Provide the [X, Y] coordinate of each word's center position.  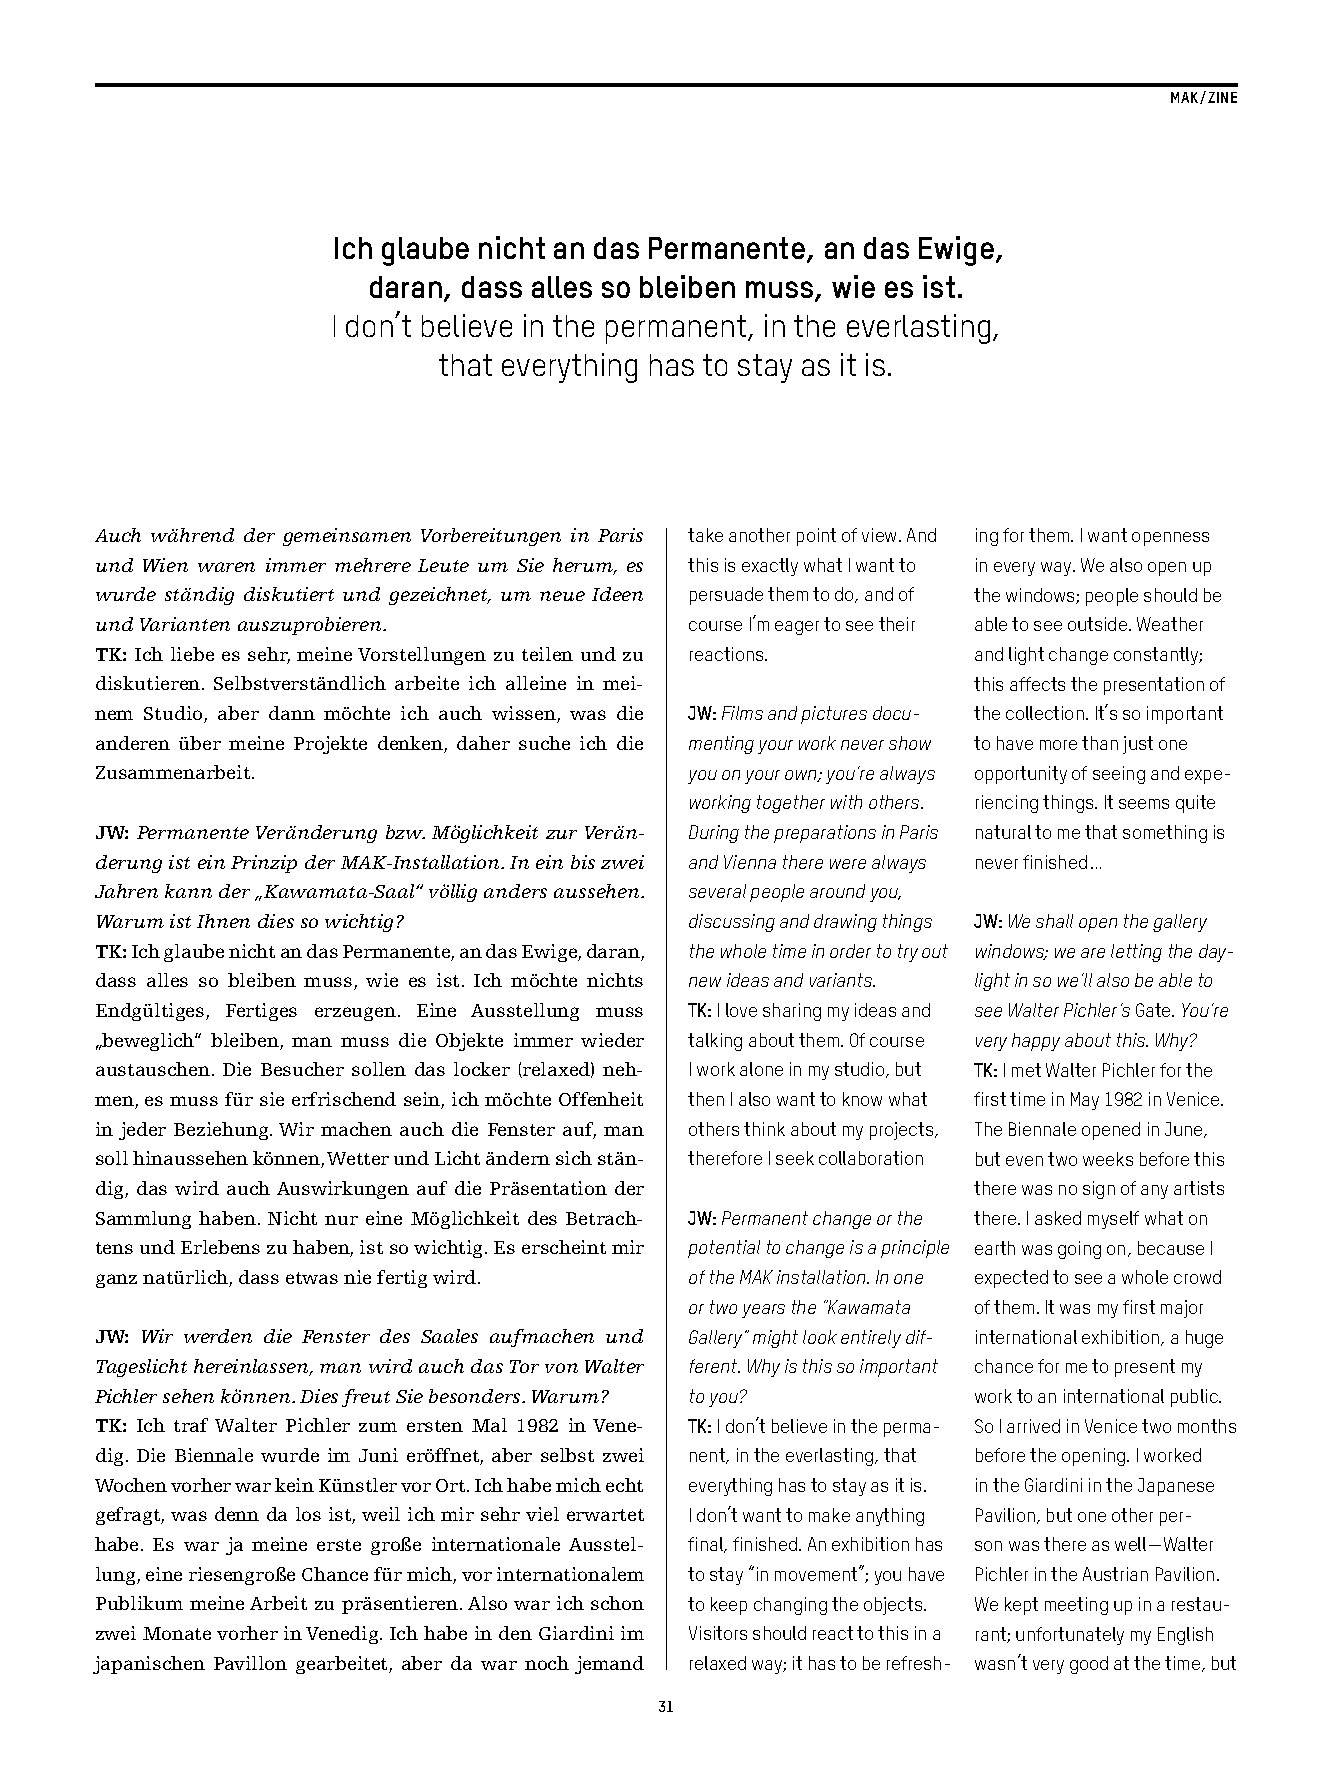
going [1079, 1250]
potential [724, 1249]
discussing [732, 923]
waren [226, 567]
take [705, 535]
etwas [312, 1278]
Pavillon [250, 1663]
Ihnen [223, 921]
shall [1054, 921]
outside [1097, 624]
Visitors [718, 1633]
